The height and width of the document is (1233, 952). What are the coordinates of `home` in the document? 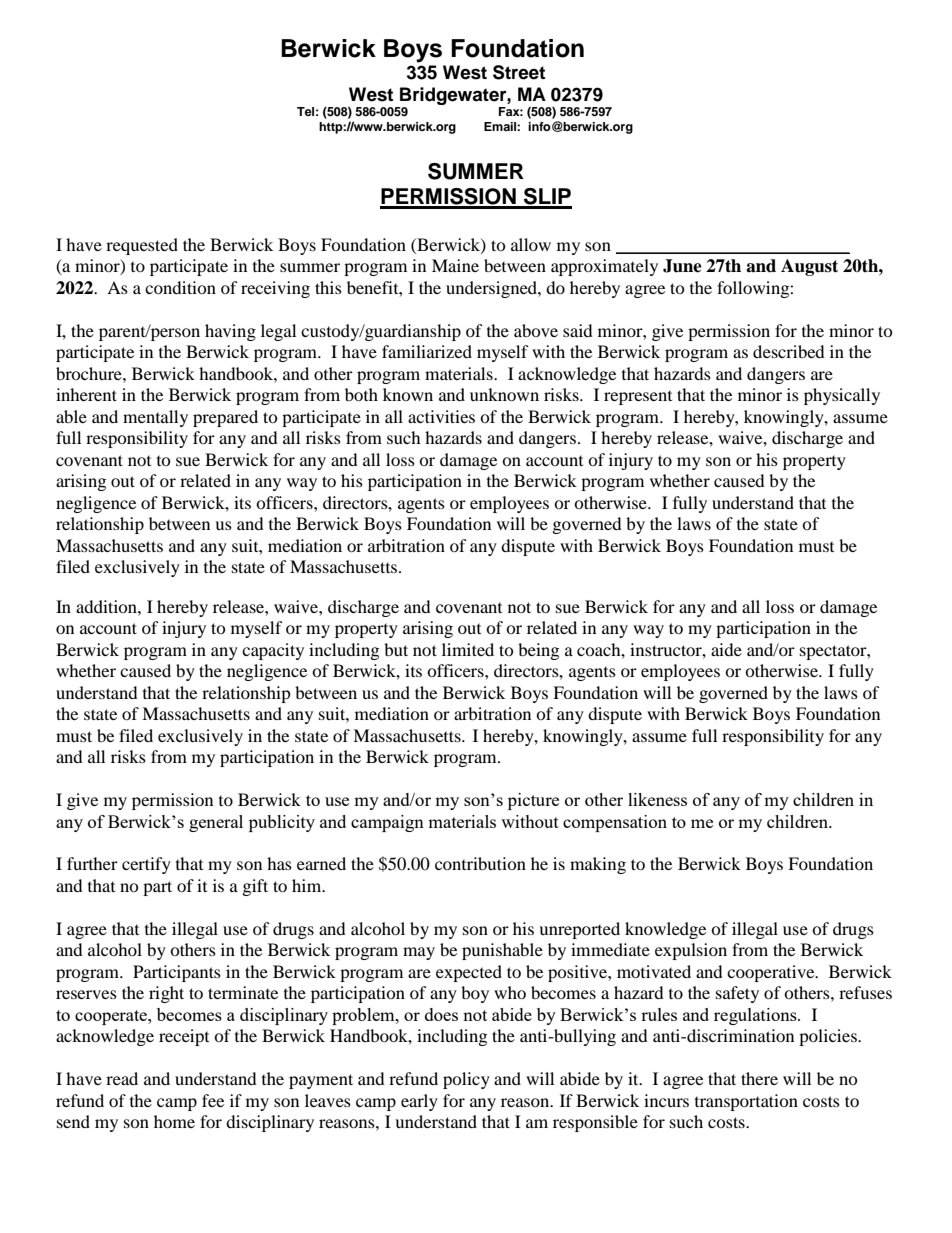 It's located at (174, 1121).
